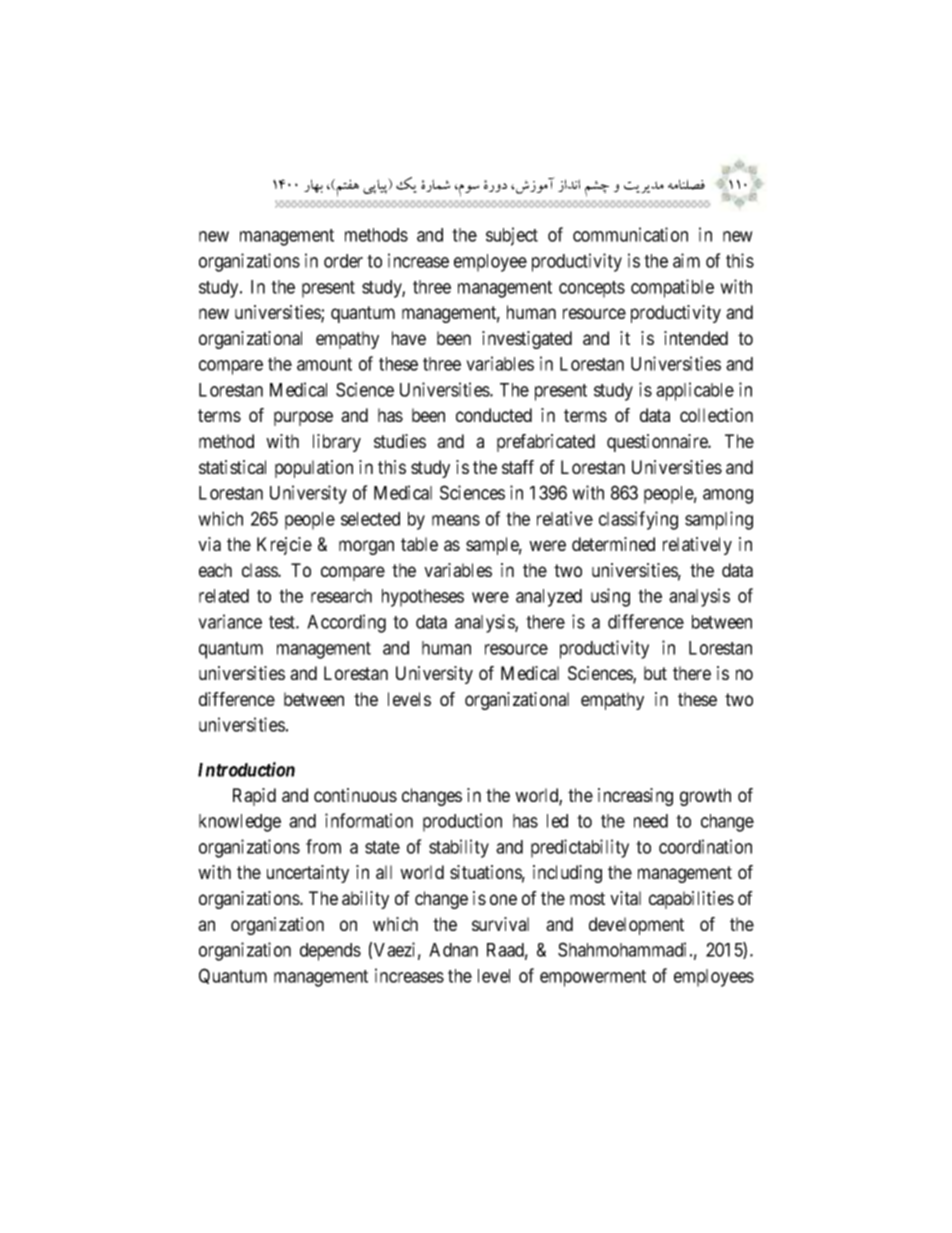 The width and height of the image is (952, 1233). Describe the element at coordinates (209, 544) in the image. I see `via` at that location.
